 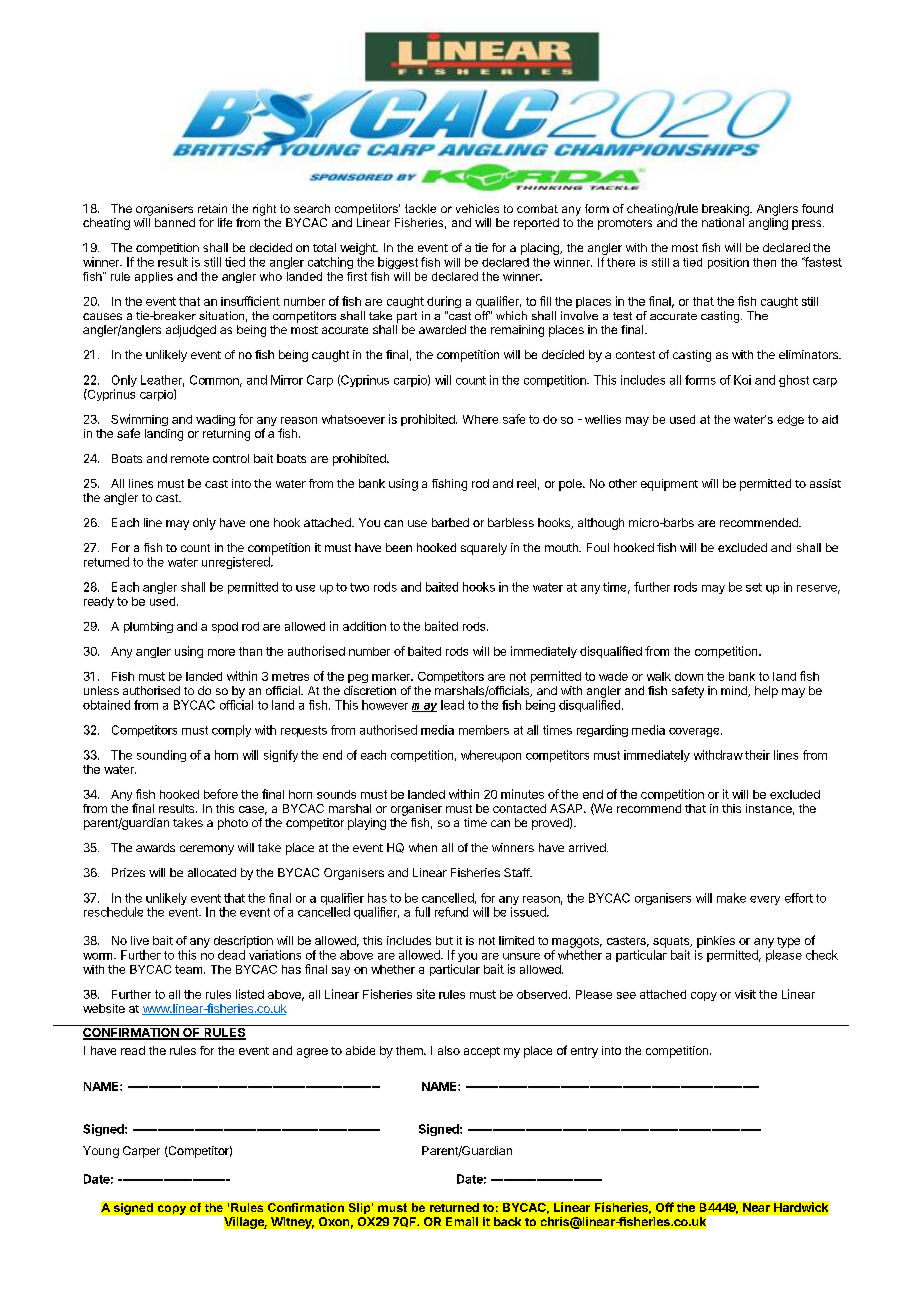 What do you see at coordinates (507, 1221) in the document?
I see `back` at bounding box center [507, 1221].
